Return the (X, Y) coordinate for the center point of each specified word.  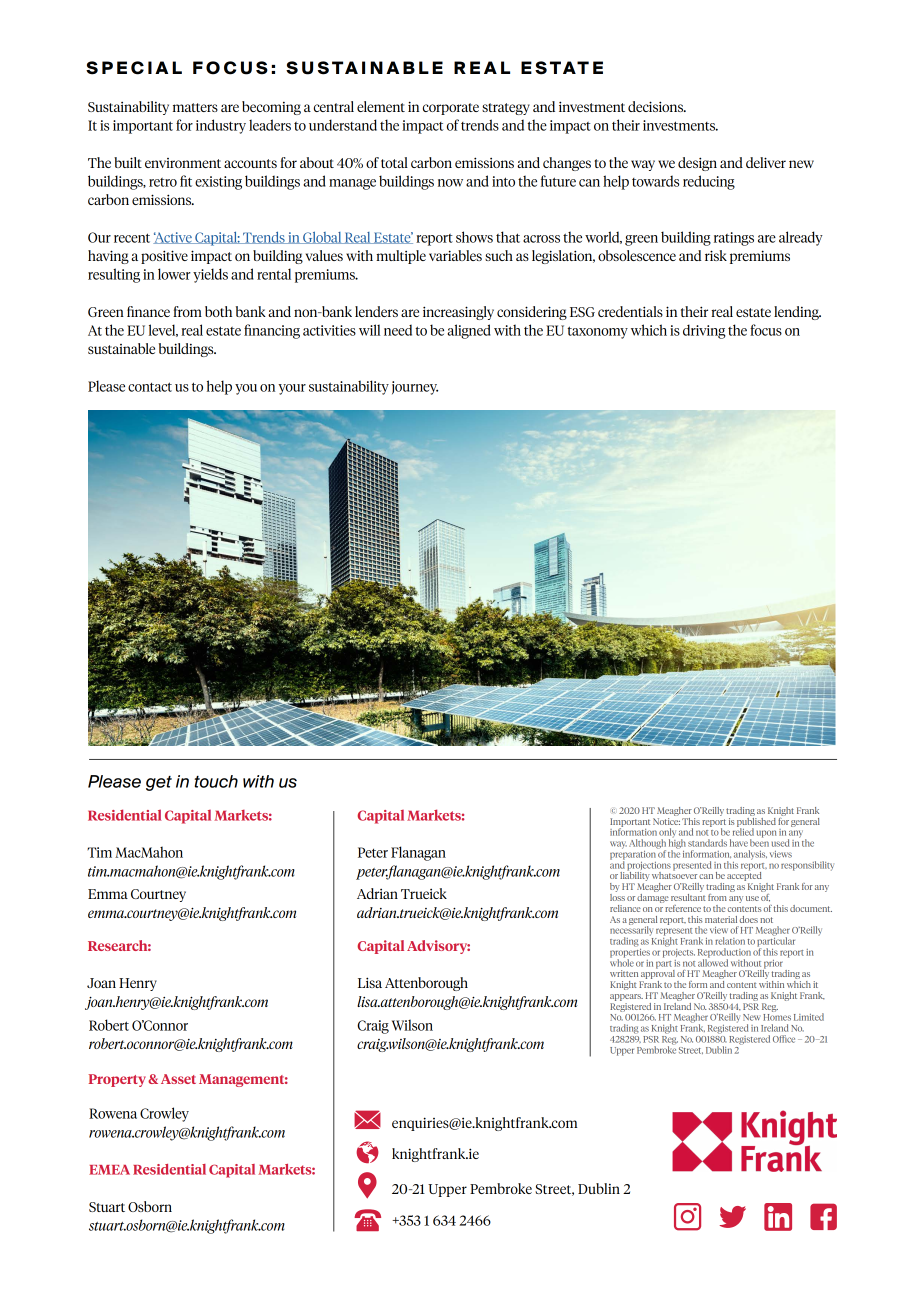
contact (150, 387)
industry (221, 126)
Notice (666, 821)
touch (216, 781)
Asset (178, 1079)
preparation (634, 855)
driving (704, 331)
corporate (451, 109)
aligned (469, 331)
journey (415, 388)
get (159, 783)
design (697, 164)
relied (743, 831)
